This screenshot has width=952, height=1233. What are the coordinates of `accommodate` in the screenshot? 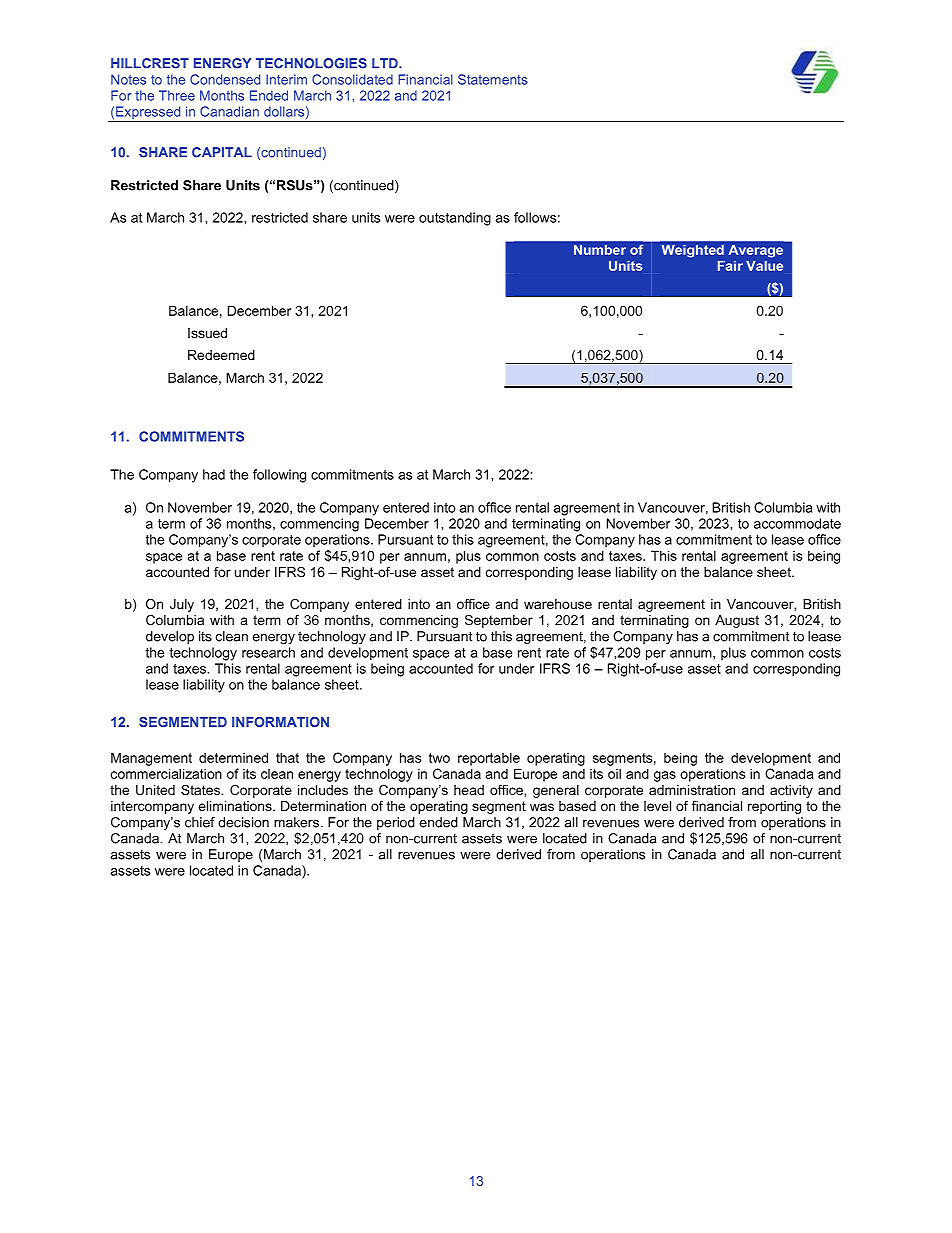 It's located at (797, 523).
